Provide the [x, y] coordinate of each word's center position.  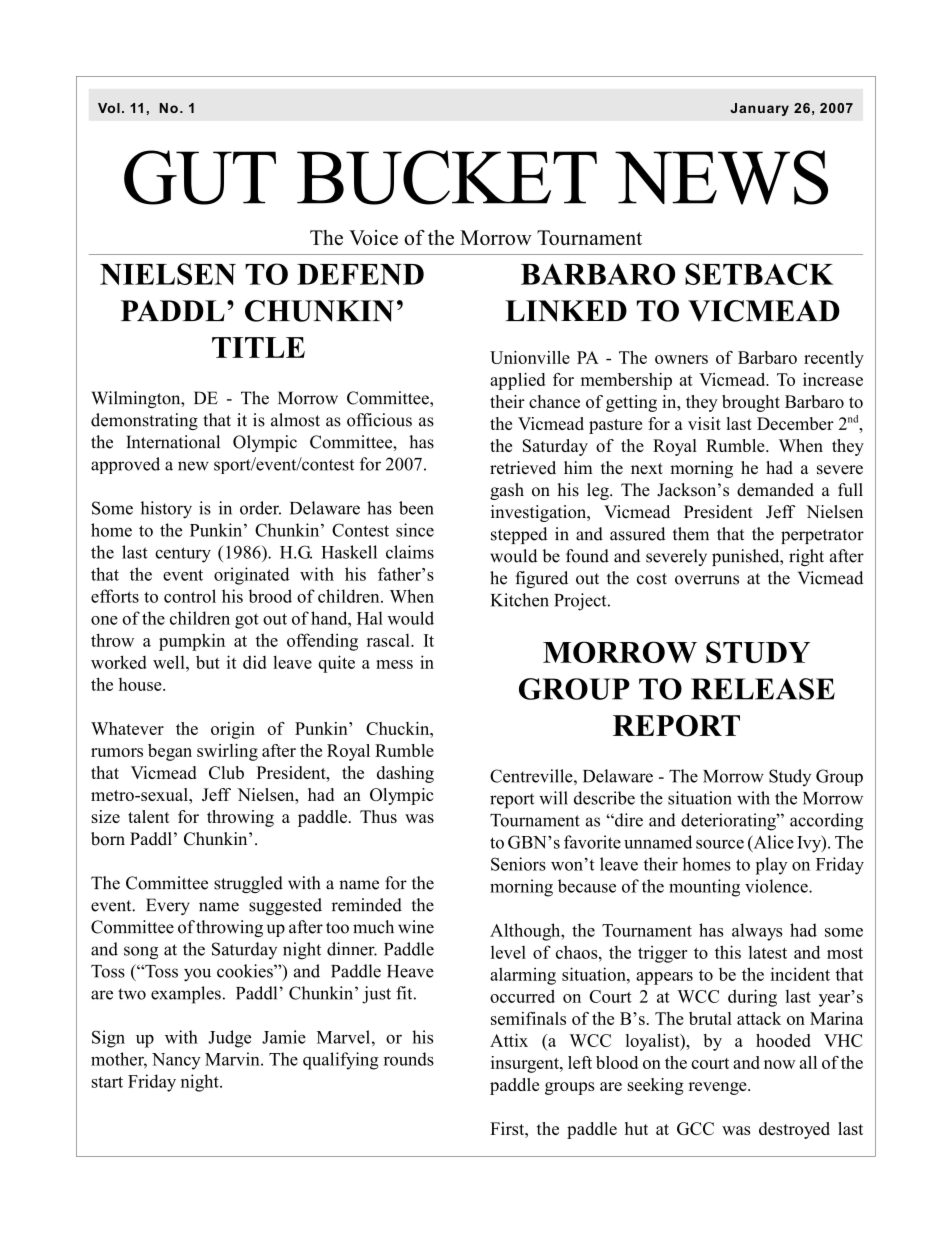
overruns [707, 580]
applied [517, 381]
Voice [373, 237]
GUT [200, 177]
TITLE [258, 347]
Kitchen [520, 600]
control [190, 596]
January [759, 109]
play [771, 866]
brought [751, 403]
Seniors [518, 864]
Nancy [176, 1061]
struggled [248, 884]
